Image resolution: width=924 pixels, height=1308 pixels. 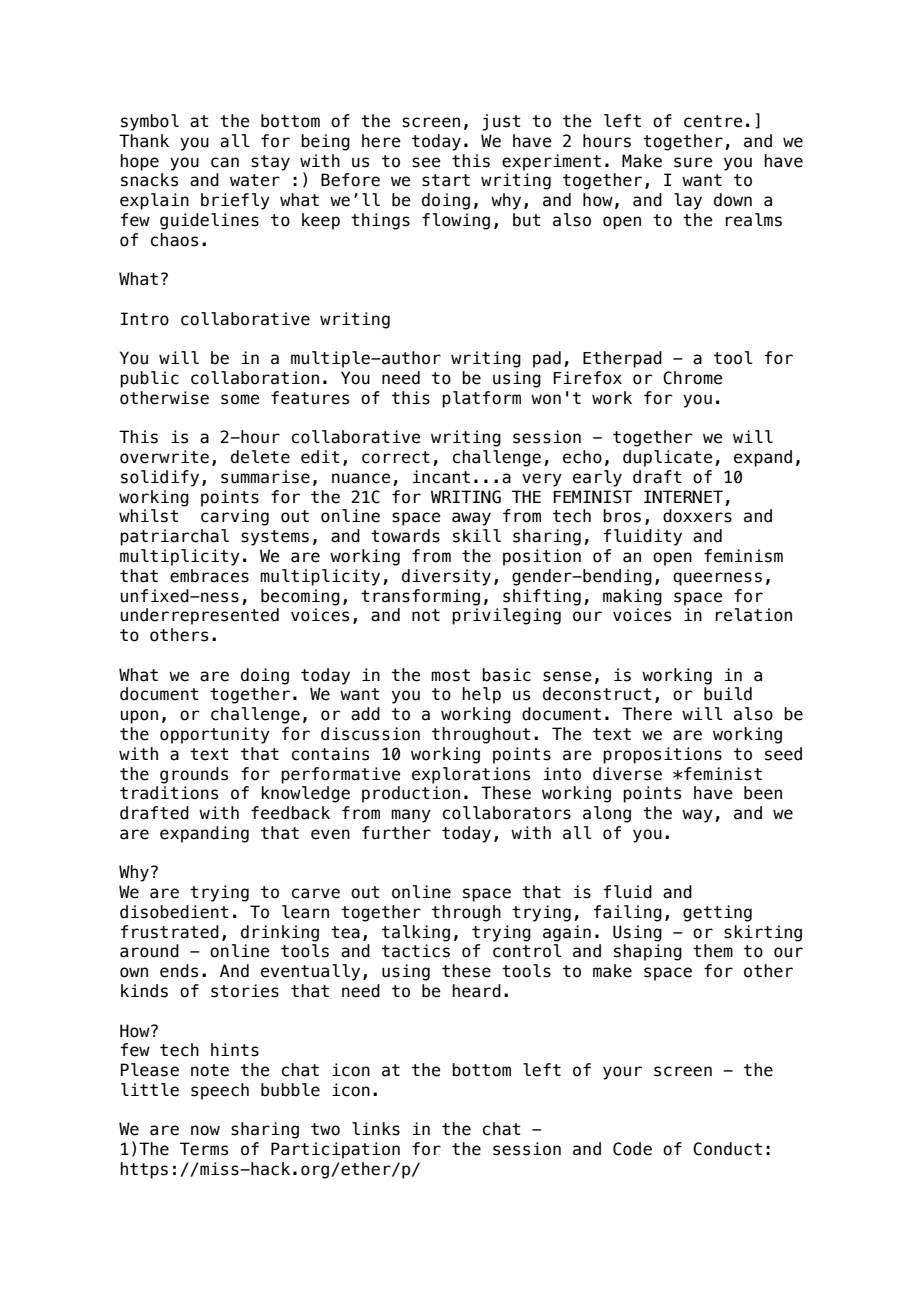 What do you see at coordinates (727, 1149) in the image?
I see `Conduct` at bounding box center [727, 1149].
